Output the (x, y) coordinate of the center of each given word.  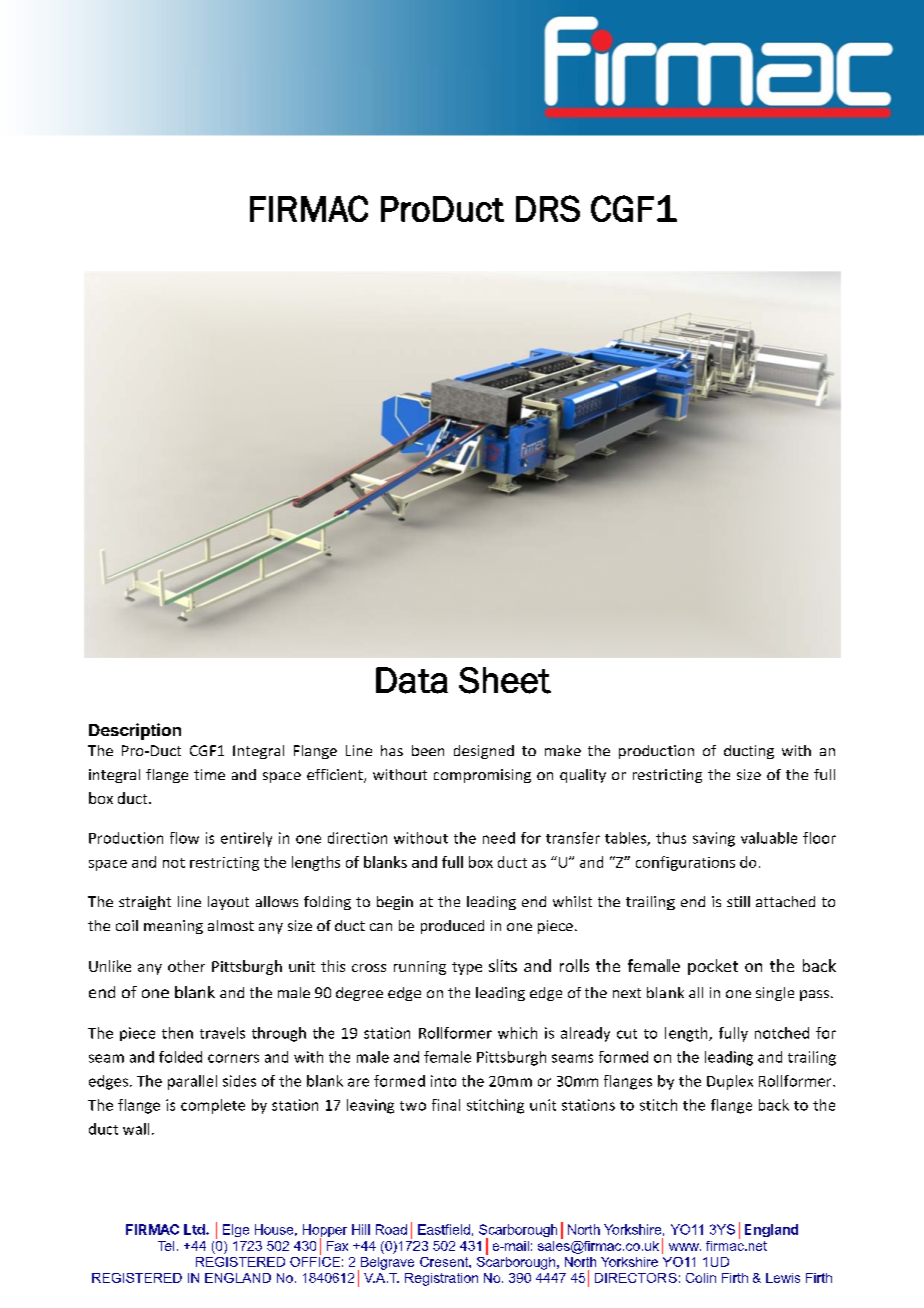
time (209, 774)
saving (714, 839)
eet (526, 681)
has (392, 750)
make (563, 750)
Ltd (195, 1229)
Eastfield (444, 1229)
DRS (548, 208)
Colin (701, 1278)
